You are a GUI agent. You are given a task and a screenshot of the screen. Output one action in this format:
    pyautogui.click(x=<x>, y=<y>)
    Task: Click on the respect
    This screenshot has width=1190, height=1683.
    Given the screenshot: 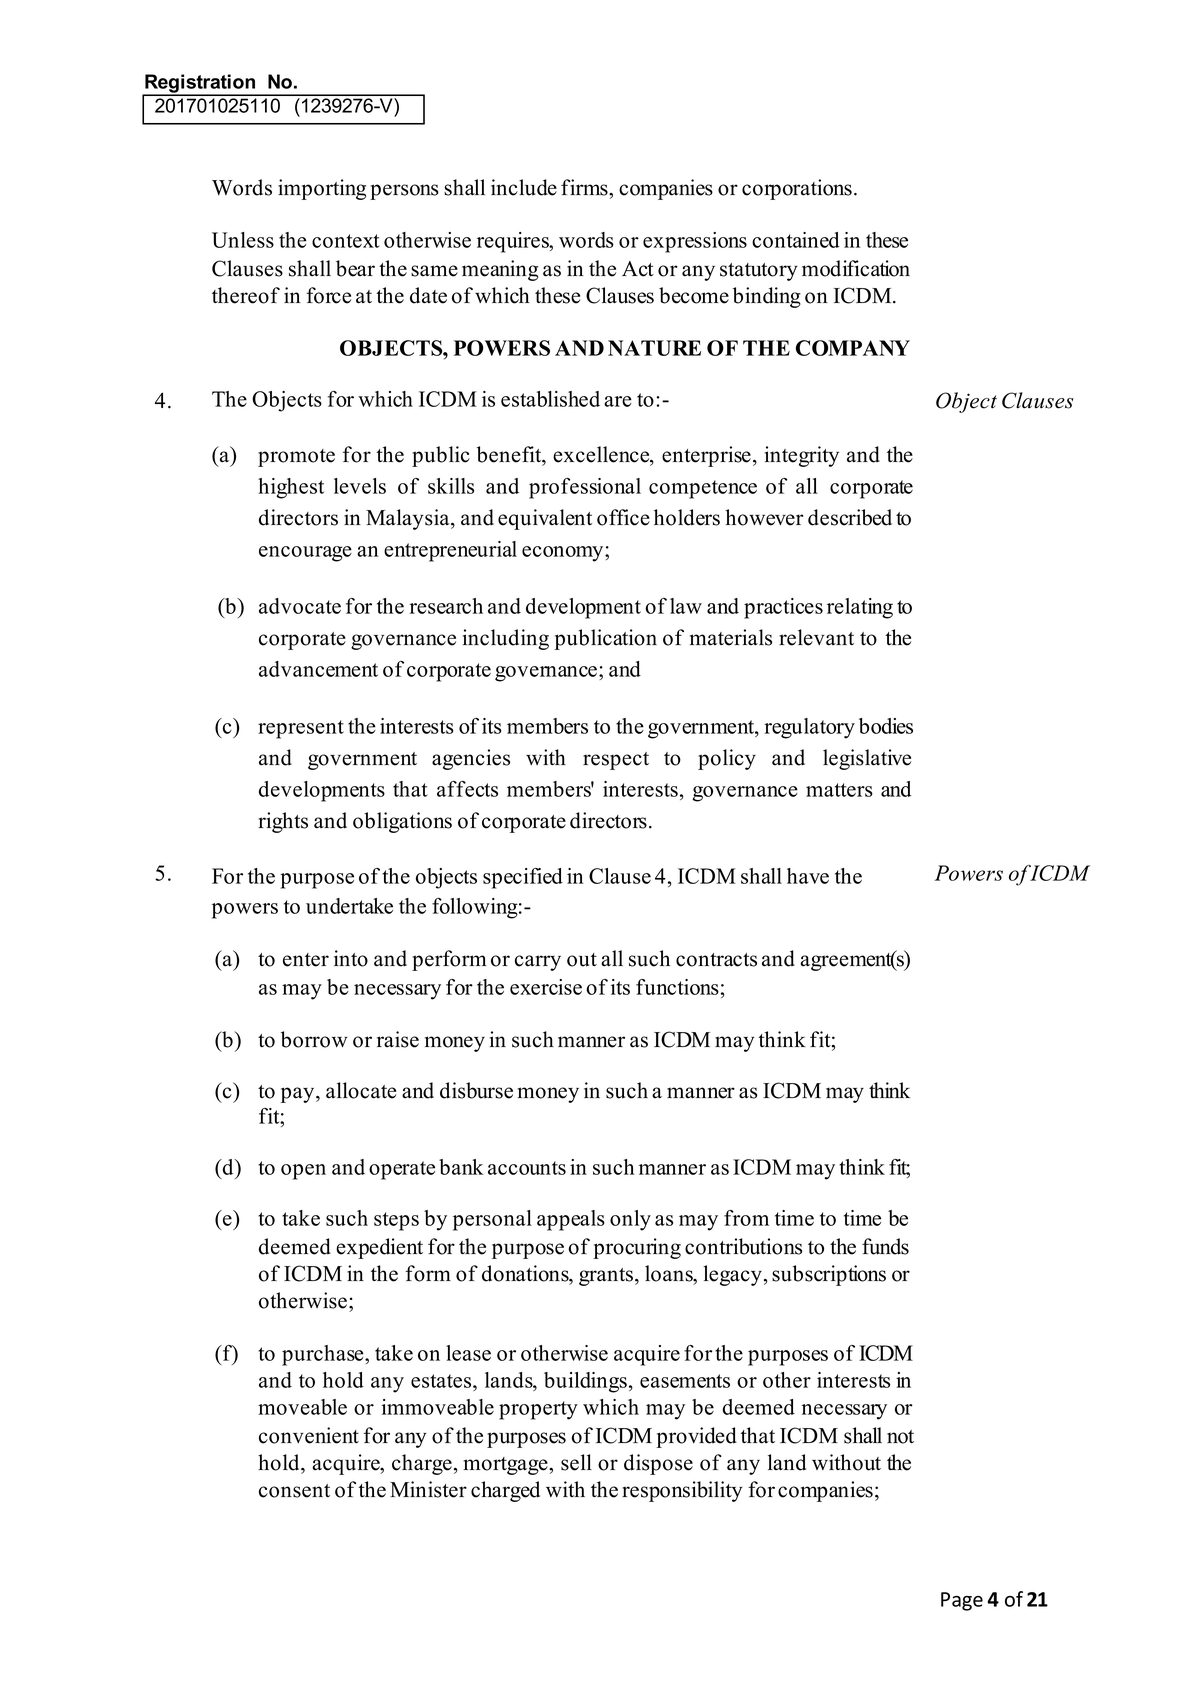 What is the action you would take?
    pyautogui.click(x=616, y=761)
